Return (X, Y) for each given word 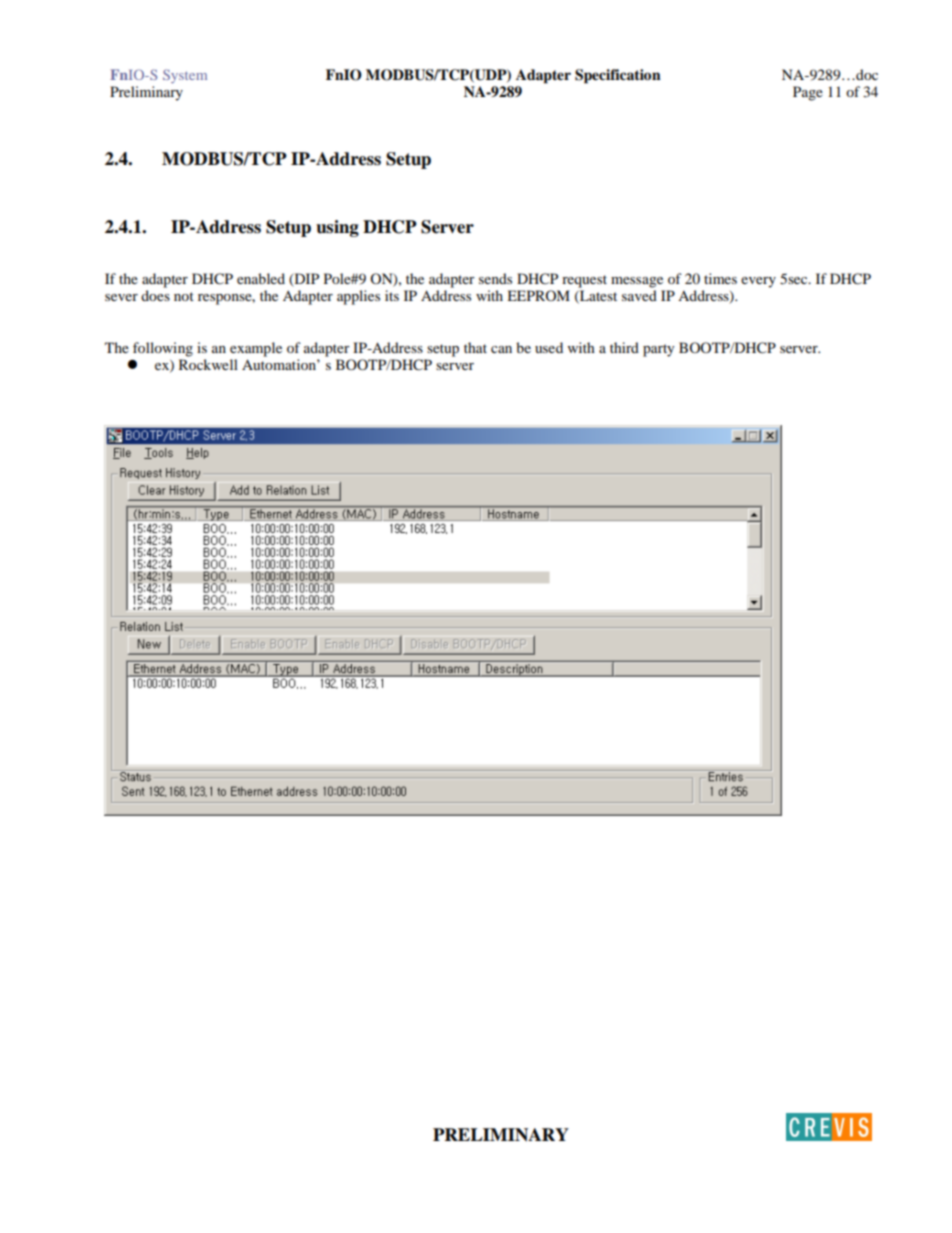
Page (808, 93)
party (658, 350)
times (720, 278)
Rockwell (208, 364)
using (337, 228)
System (185, 76)
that (475, 347)
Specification (618, 76)
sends (495, 278)
